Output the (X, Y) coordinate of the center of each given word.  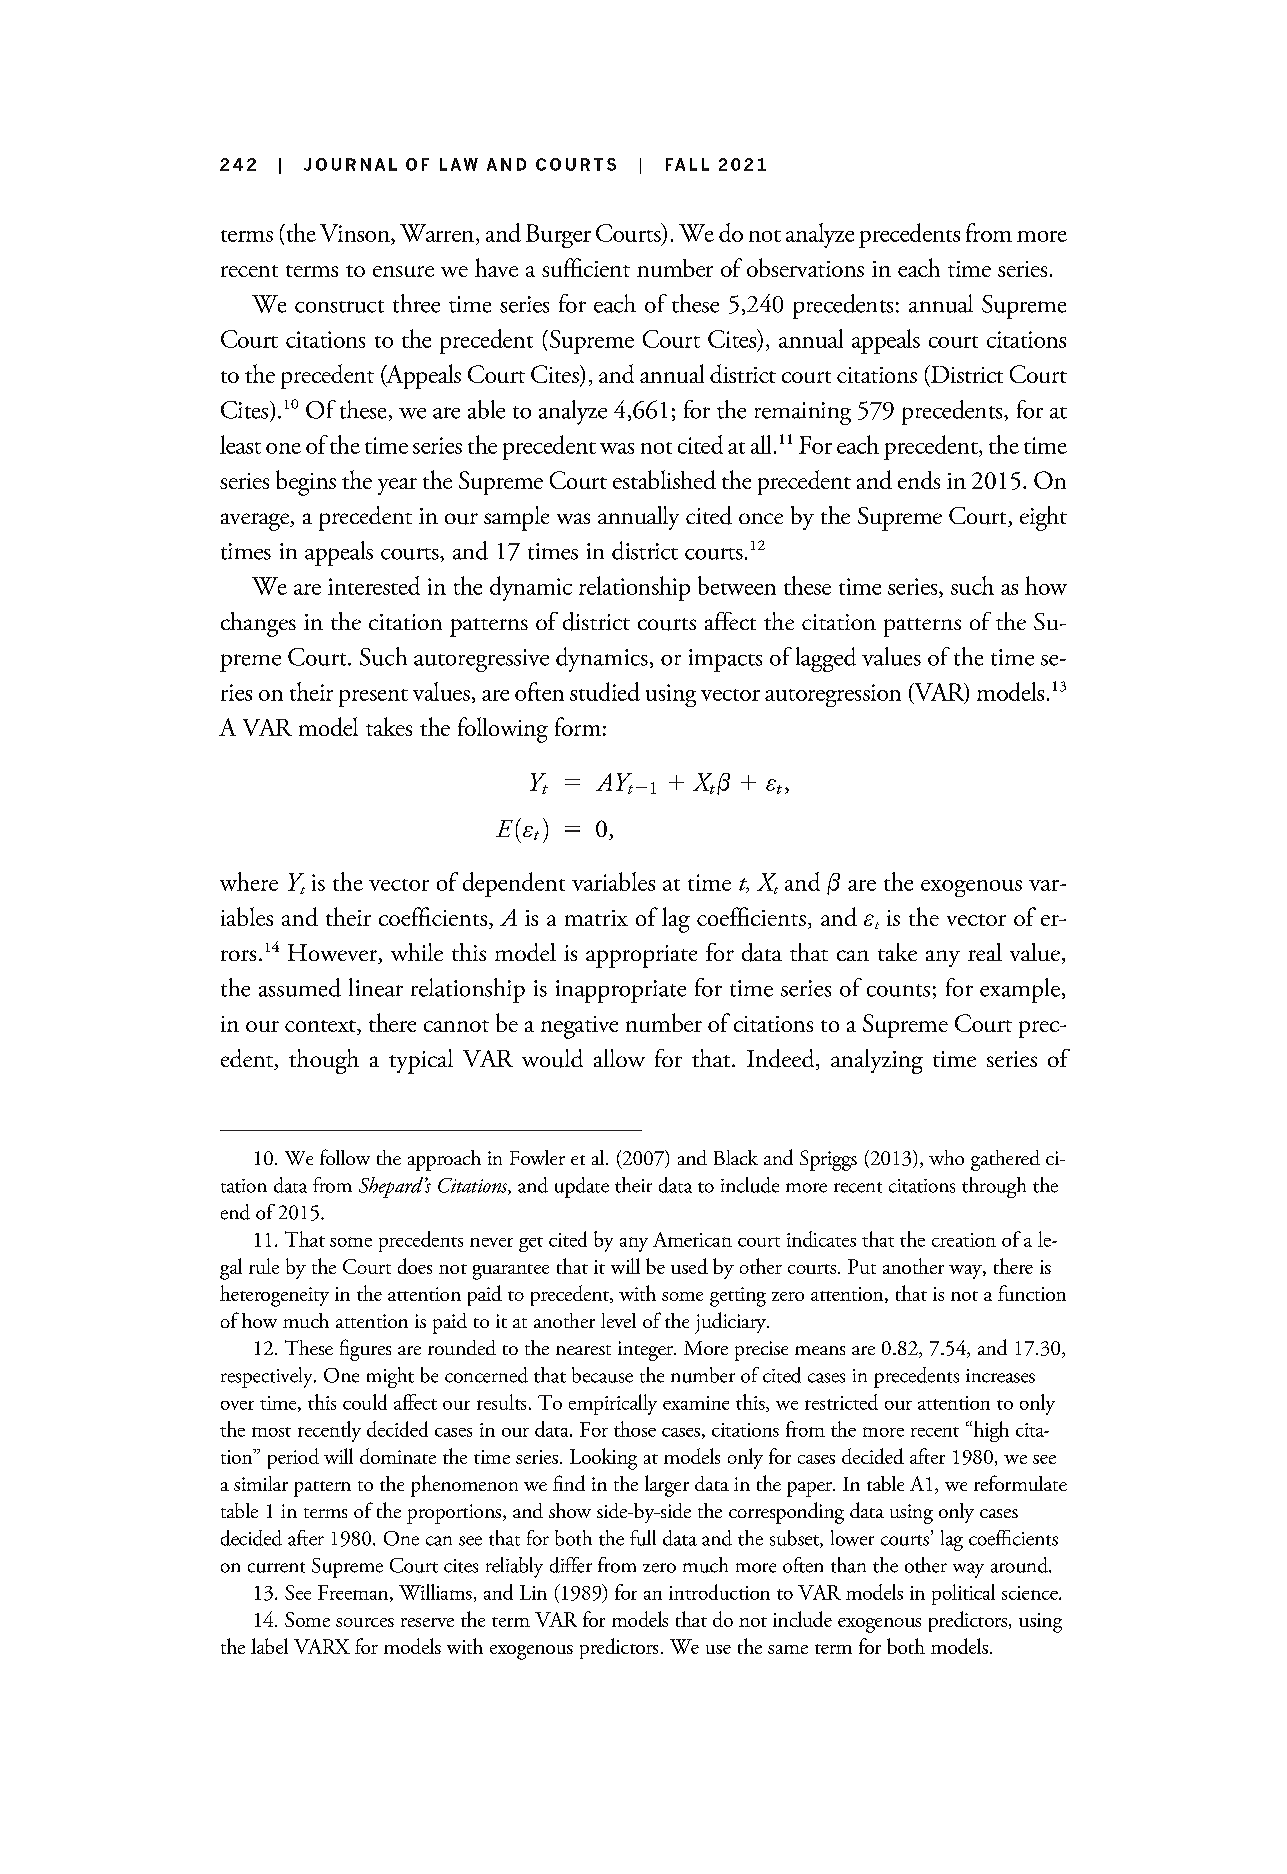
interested (374, 585)
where (249, 881)
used (689, 1266)
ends (919, 480)
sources (365, 1622)
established (664, 479)
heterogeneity (274, 1296)
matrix (596, 918)
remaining (803, 413)
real (985, 952)
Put (862, 1266)
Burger (558, 236)
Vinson (356, 233)
